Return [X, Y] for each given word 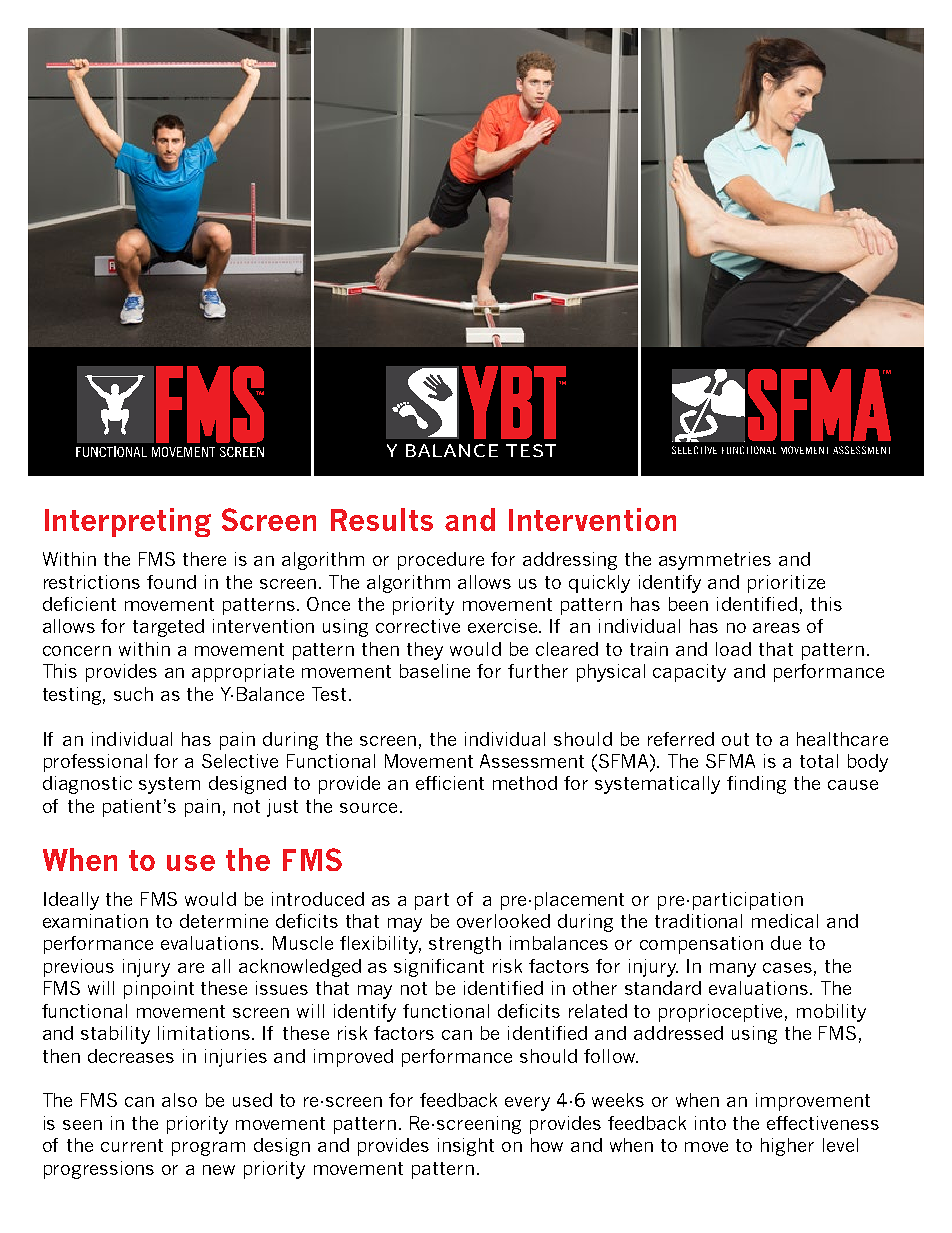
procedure [441, 561]
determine [224, 921]
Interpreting [128, 522]
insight [466, 1147]
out [735, 739]
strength [465, 945]
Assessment [532, 761]
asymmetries [715, 561]
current [132, 1145]
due [786, 943]
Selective [240, 761]
